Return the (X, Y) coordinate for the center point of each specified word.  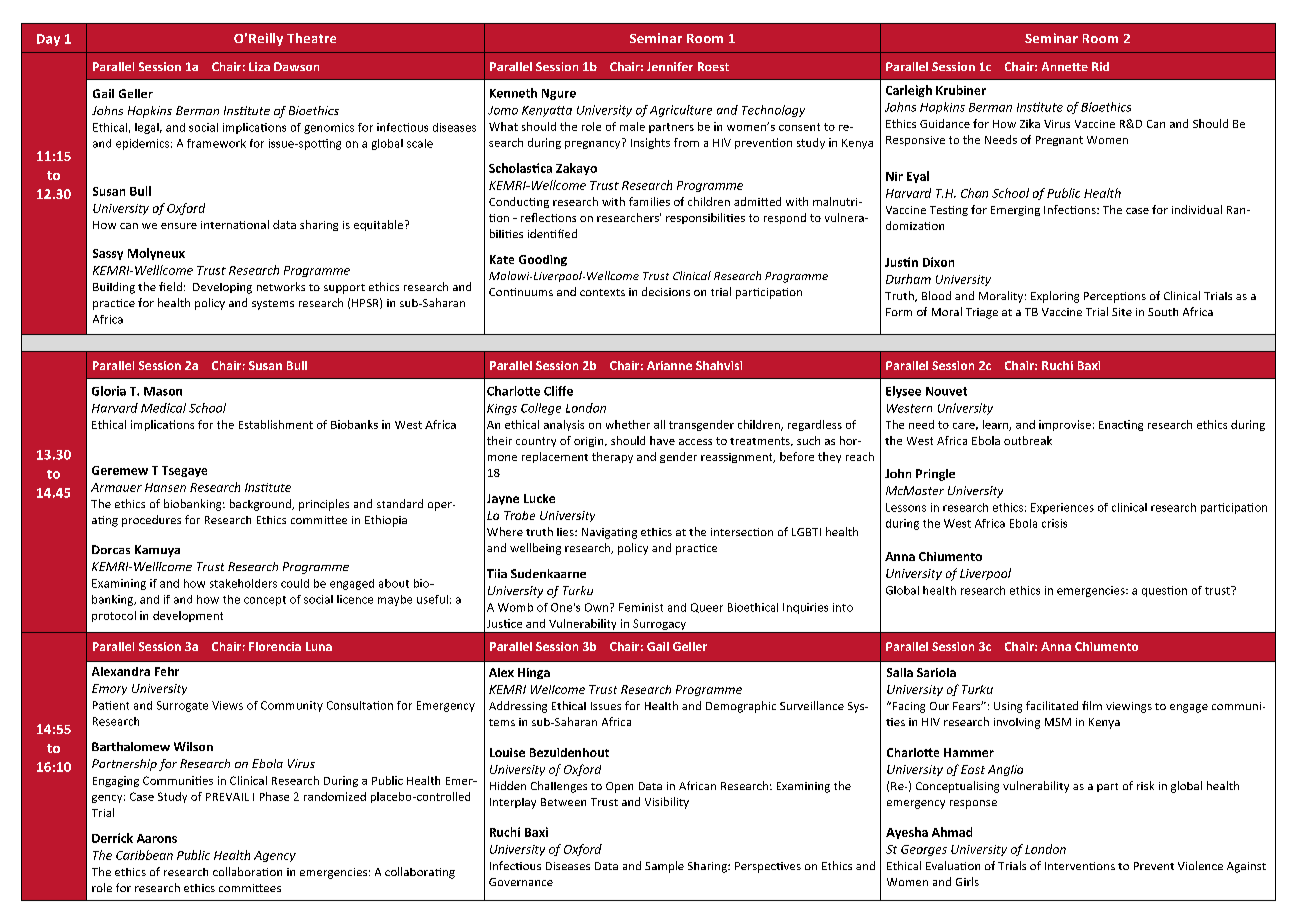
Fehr (167, 671)
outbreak (1028, 440)
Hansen (165, 487)
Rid (1100, 66)
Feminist (641, 607)
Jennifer (670, 66)
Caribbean (144, 855)
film (1092, 705)
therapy (612, 457)
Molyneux (156, 254)
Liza (259, 66)
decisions (666, 291)
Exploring (1055, 297)
